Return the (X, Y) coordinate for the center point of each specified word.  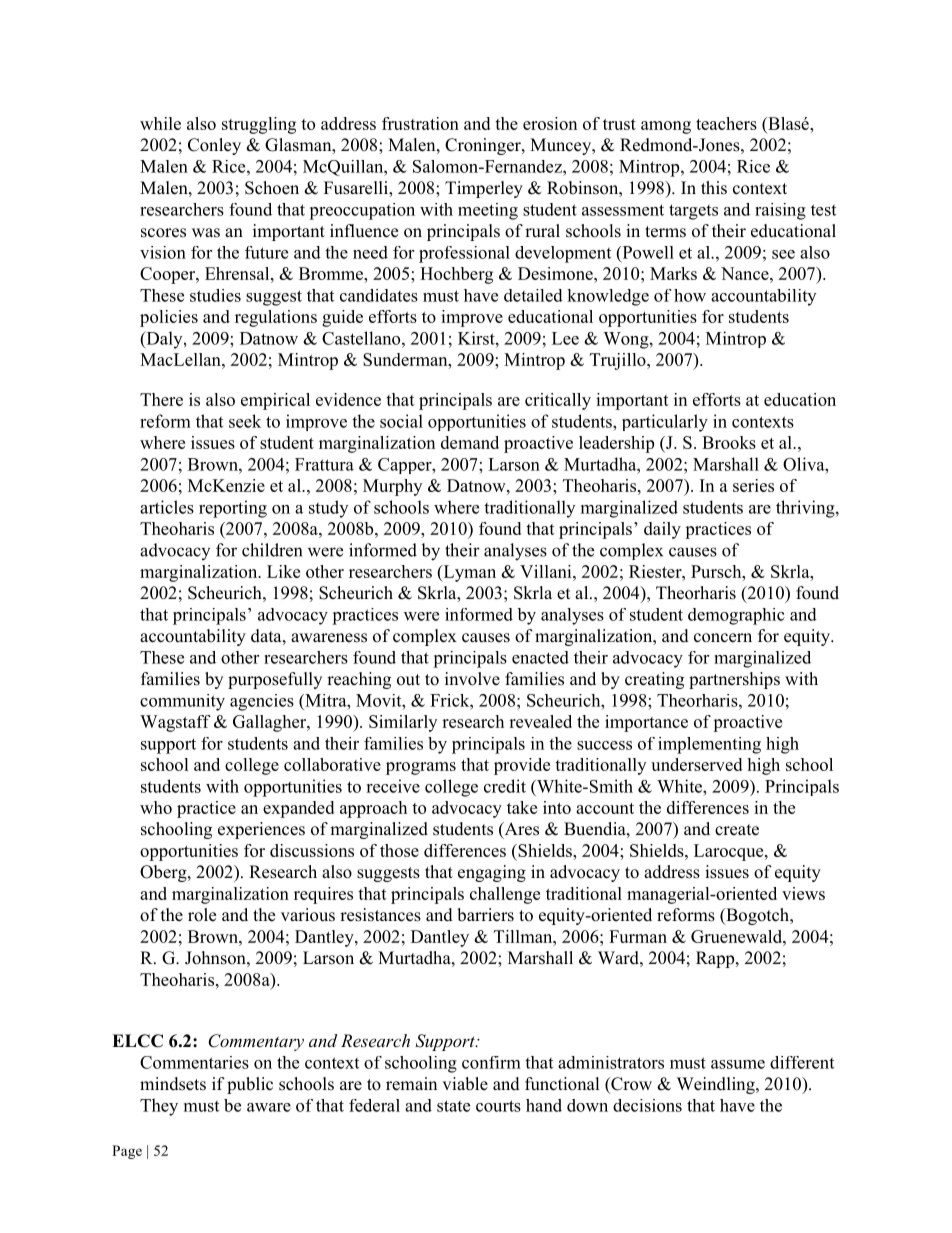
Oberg (164, 873)
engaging (492, 873)
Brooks (729, 442)
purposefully (275, 680)
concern (723, 638)
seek (245, 421)
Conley (214, 146)
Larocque (730, 852)
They (159, 1107)
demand (470, 442)
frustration (420, 123)
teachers (726, 123)
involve (472, 679)
